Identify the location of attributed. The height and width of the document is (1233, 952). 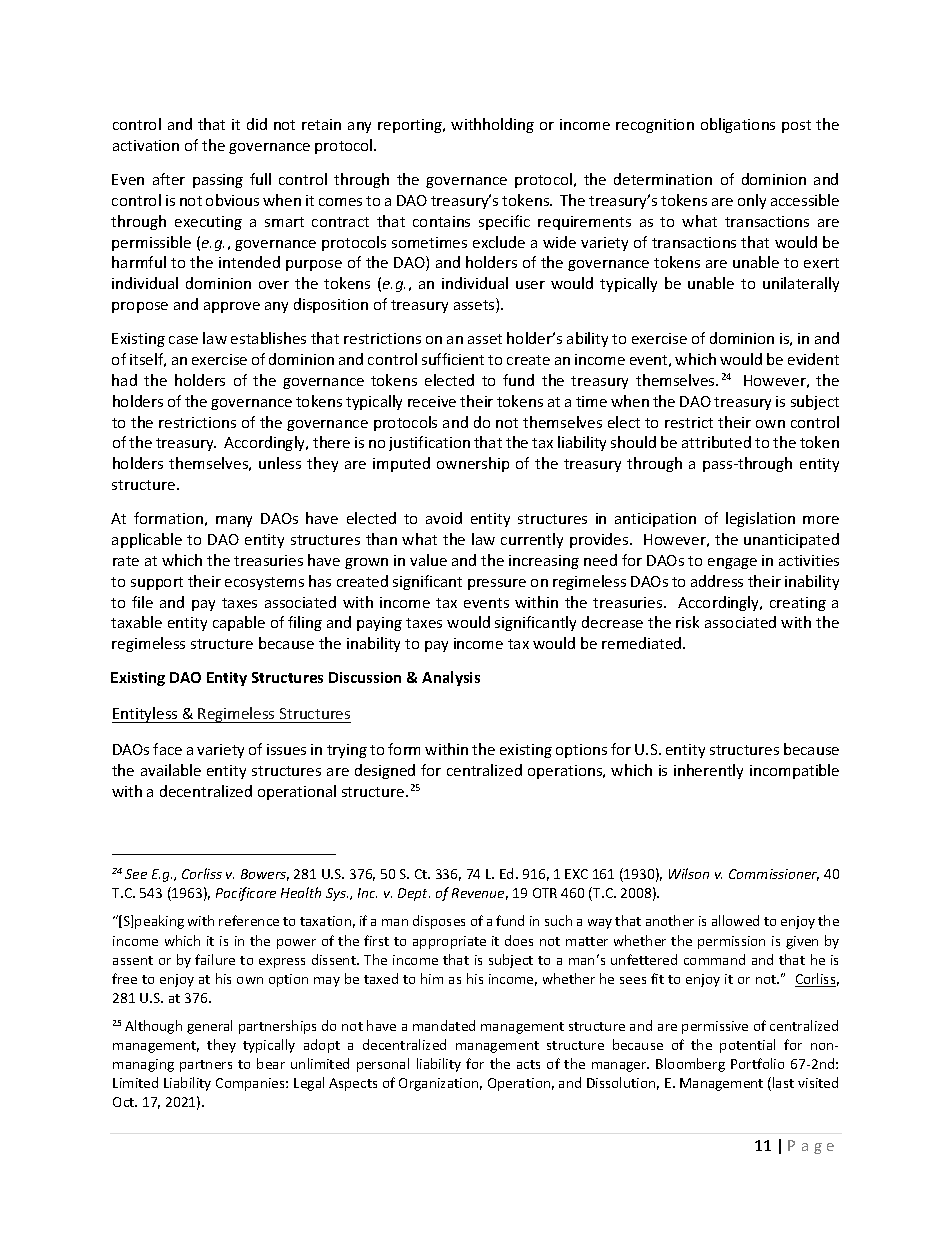
(716, 442).
